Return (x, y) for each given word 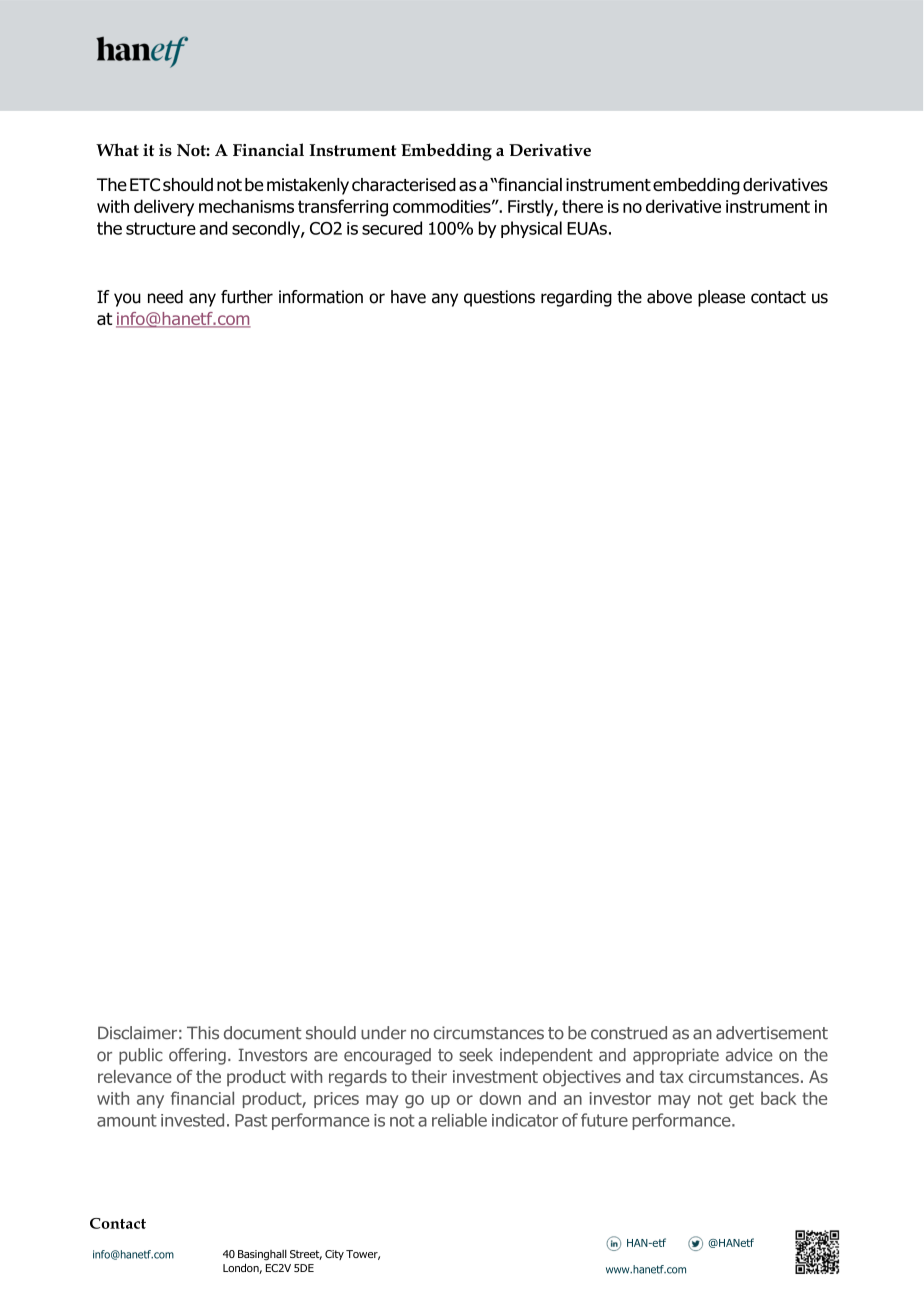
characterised (404, 184)
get (741, 1100)
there (582, 206)
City (334, 1255)
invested (192, 1120)
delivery (164, 208)
